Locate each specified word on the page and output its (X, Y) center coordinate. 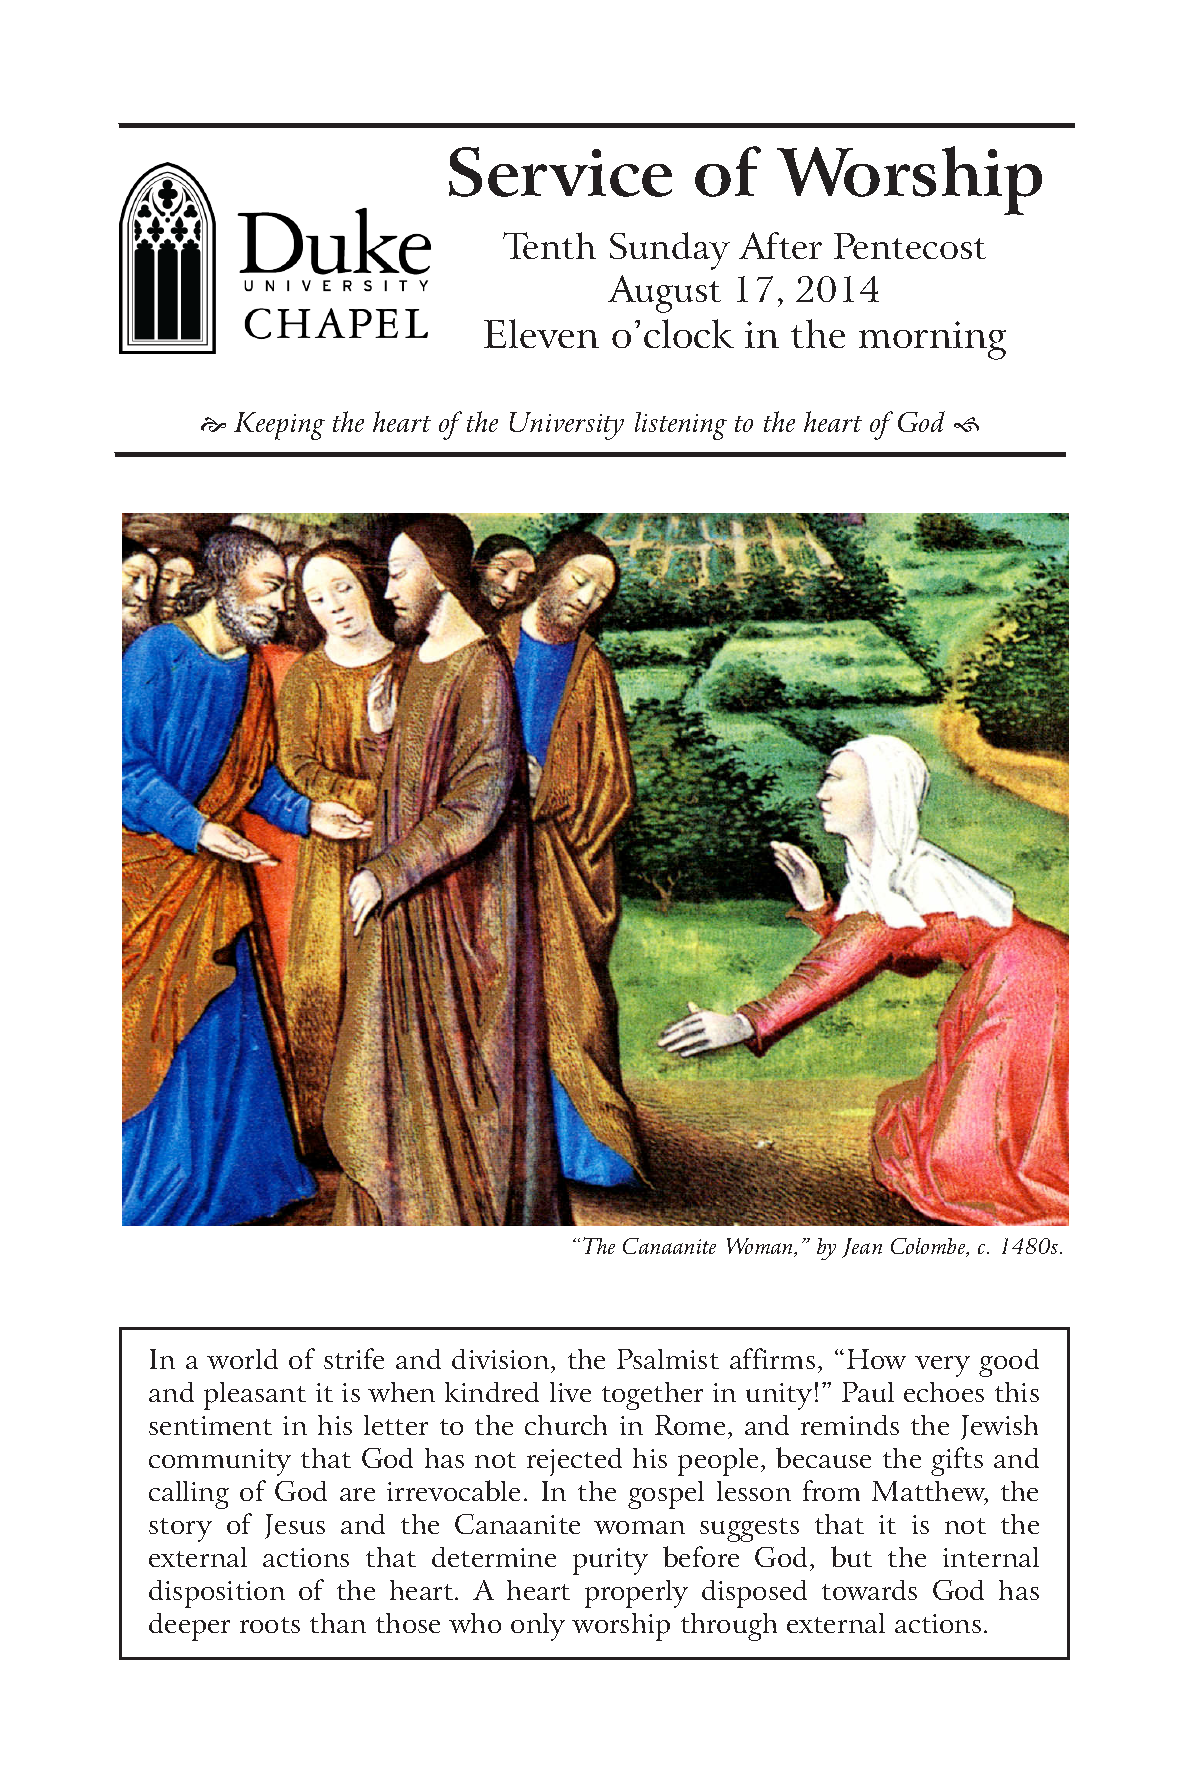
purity (610, 1561)
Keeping (279, 426)
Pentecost (910, 246)
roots (270, 1625)
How (876, 1359)
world (242, 1359)
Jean (862, 1248)
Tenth (549, 245)
